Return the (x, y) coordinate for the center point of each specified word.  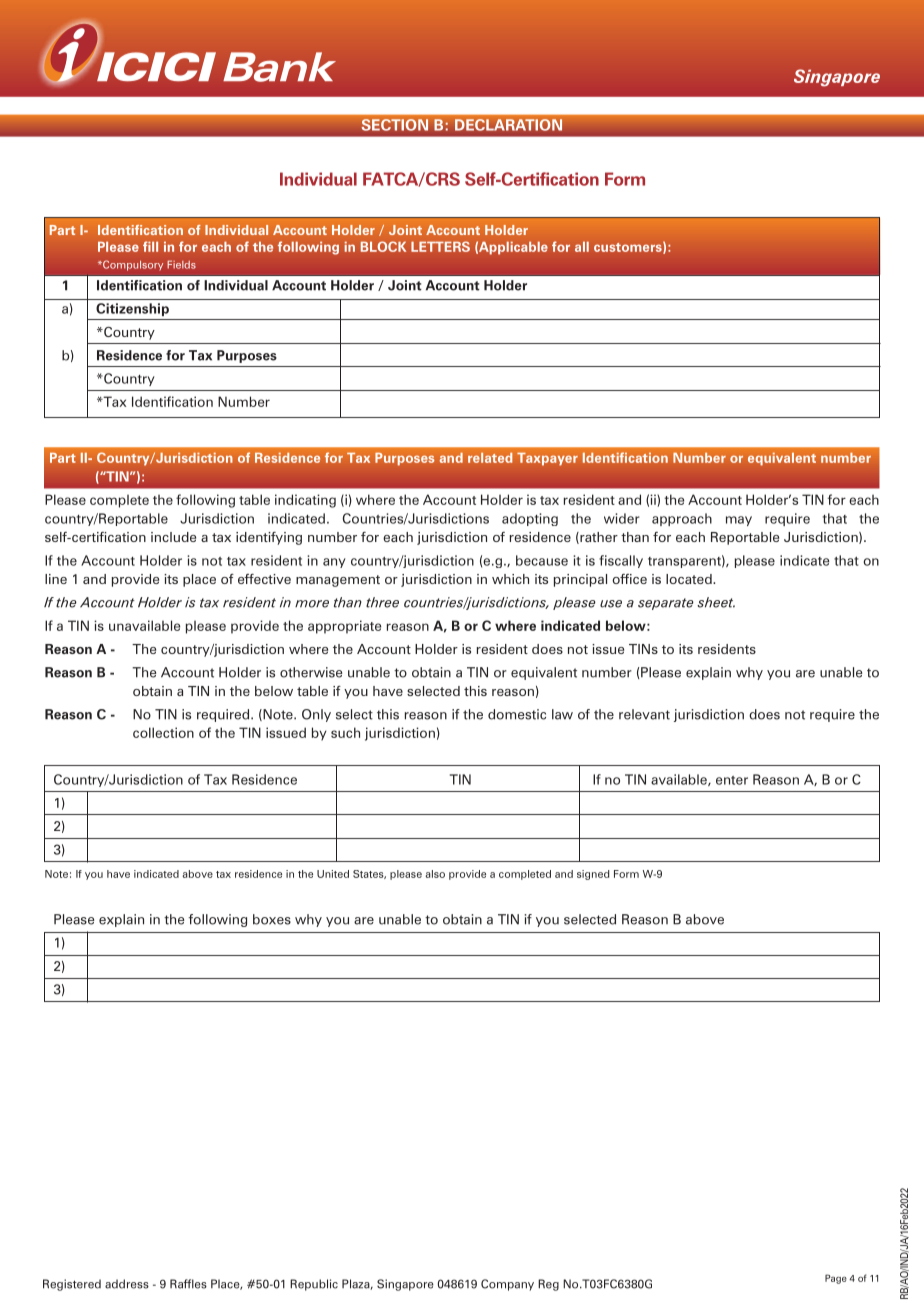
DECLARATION (508, 125)
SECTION (395, 125)
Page (836, 1279)
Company (507, 1285)
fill (150, 246)
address (127, 1284)
